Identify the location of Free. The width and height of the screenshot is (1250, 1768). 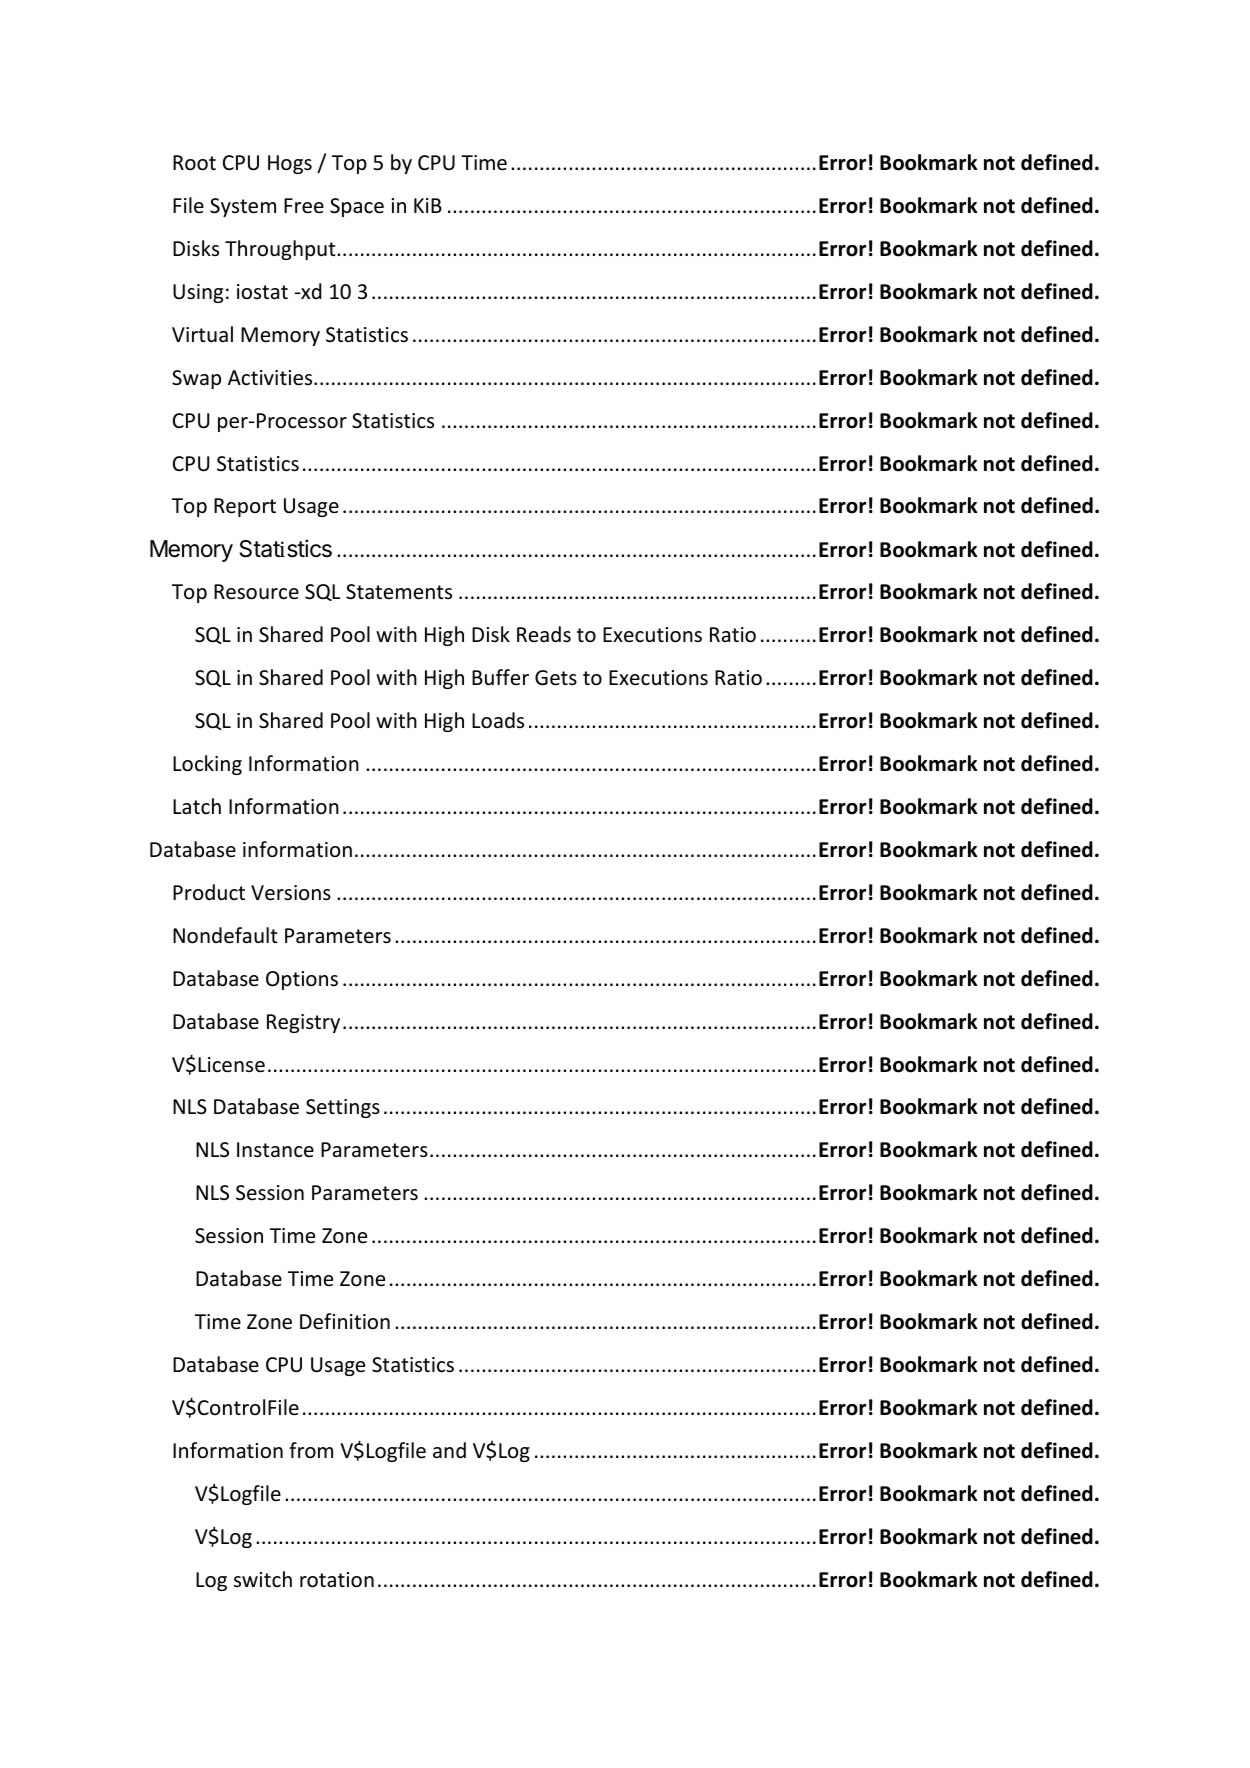
(304, 206).
